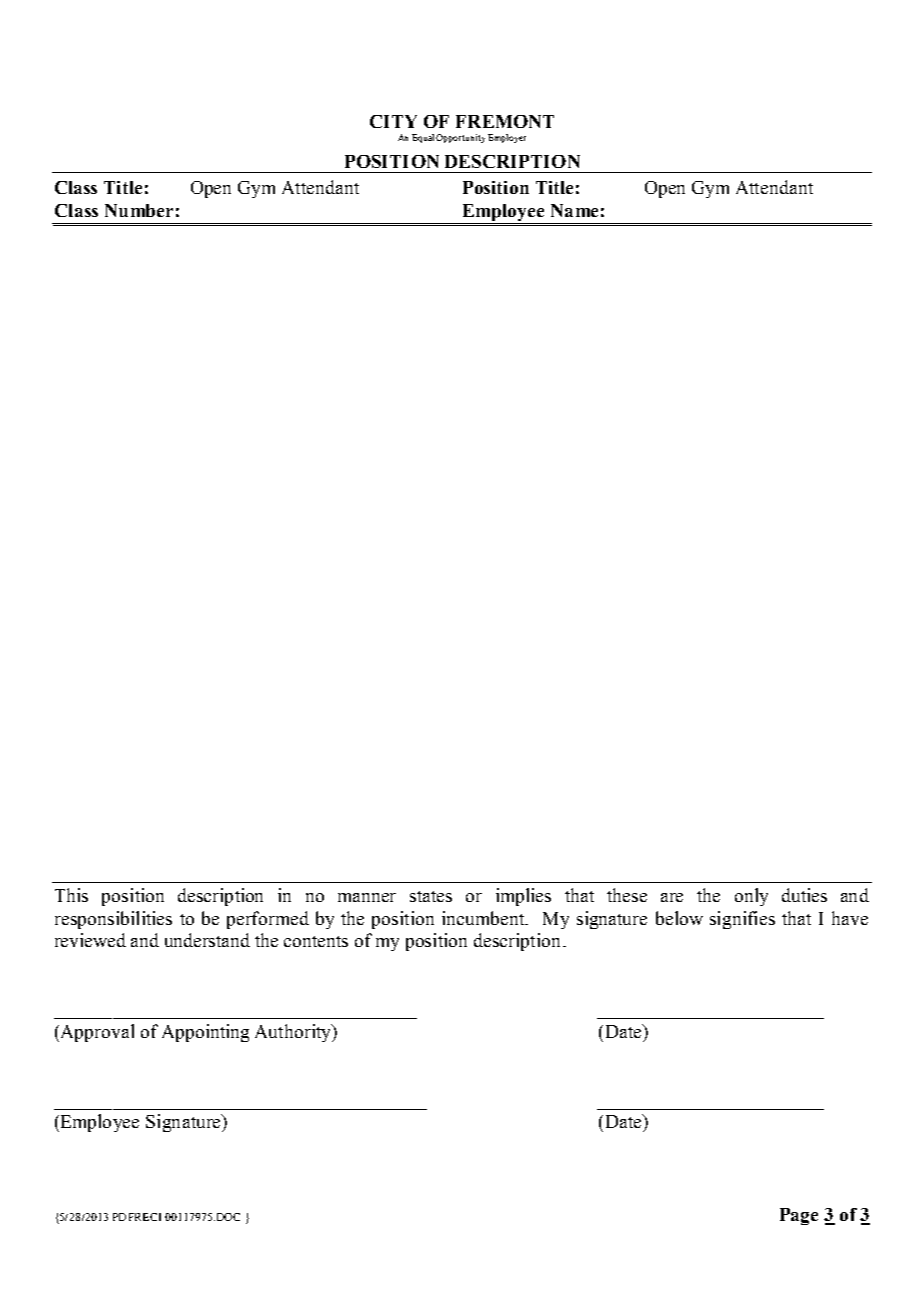  Describe the element at coordinates (460, 138) in the page. I see `Opportunity` at that location.
